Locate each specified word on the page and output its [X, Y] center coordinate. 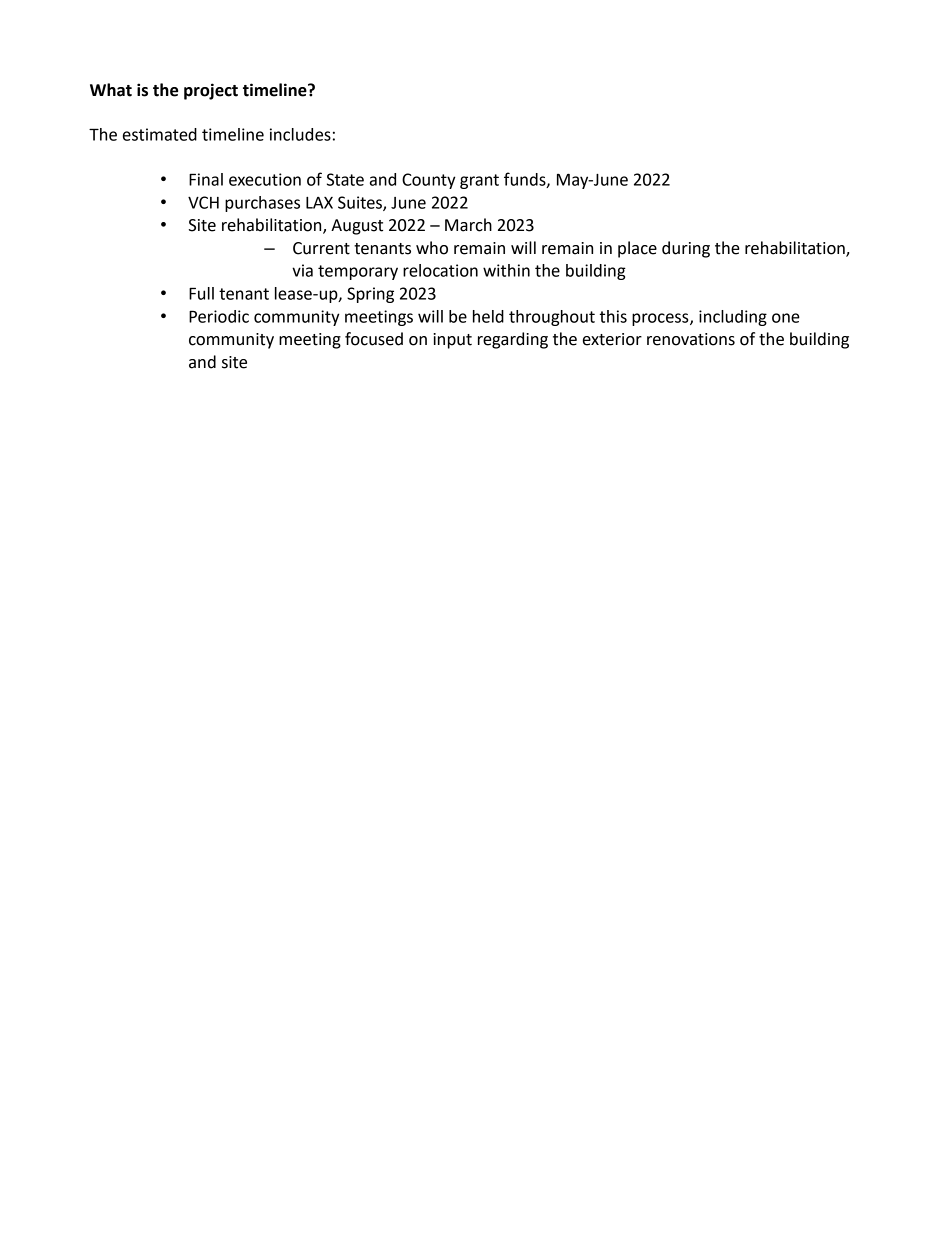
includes [300, 134]
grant [479, 181]
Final [206, 179]
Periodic [219, 316]
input [452, 341]
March [468, 225]
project [211, 91]
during [686, 249]
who [432, 248]
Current [321, 248]
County [429, 181]
